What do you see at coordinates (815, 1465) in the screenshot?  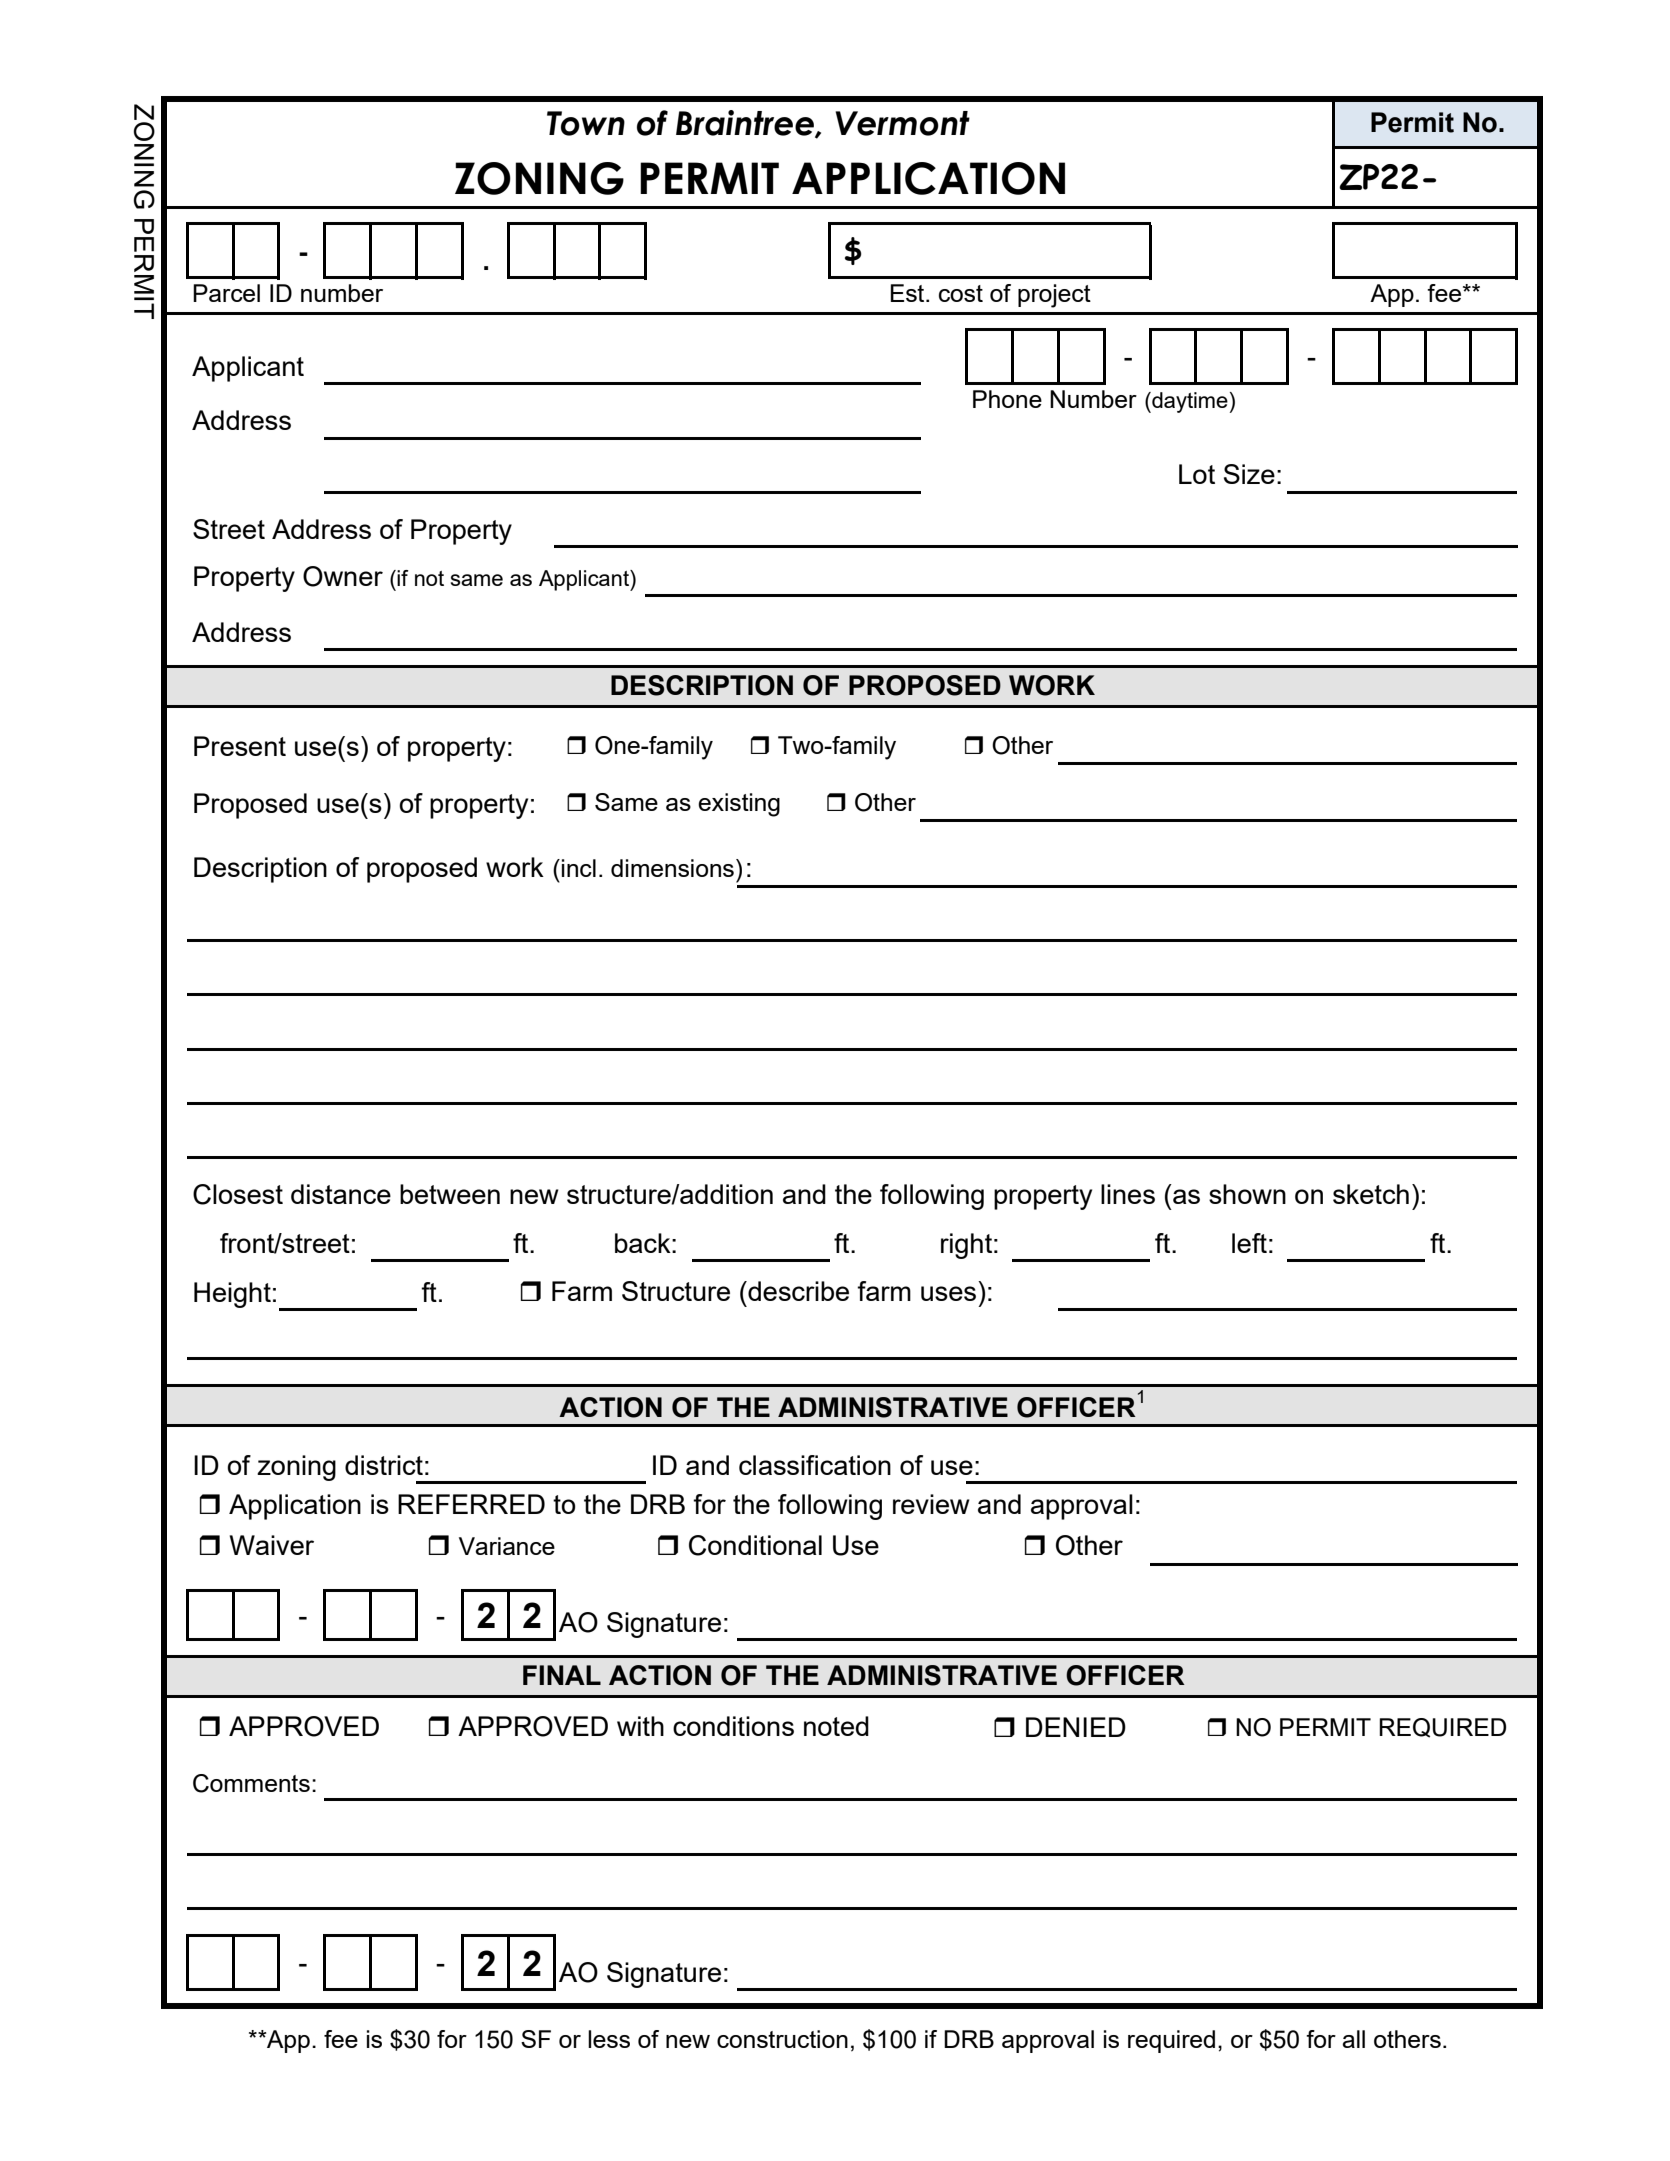 I see `classification` at bounding box center [815, 1465].
